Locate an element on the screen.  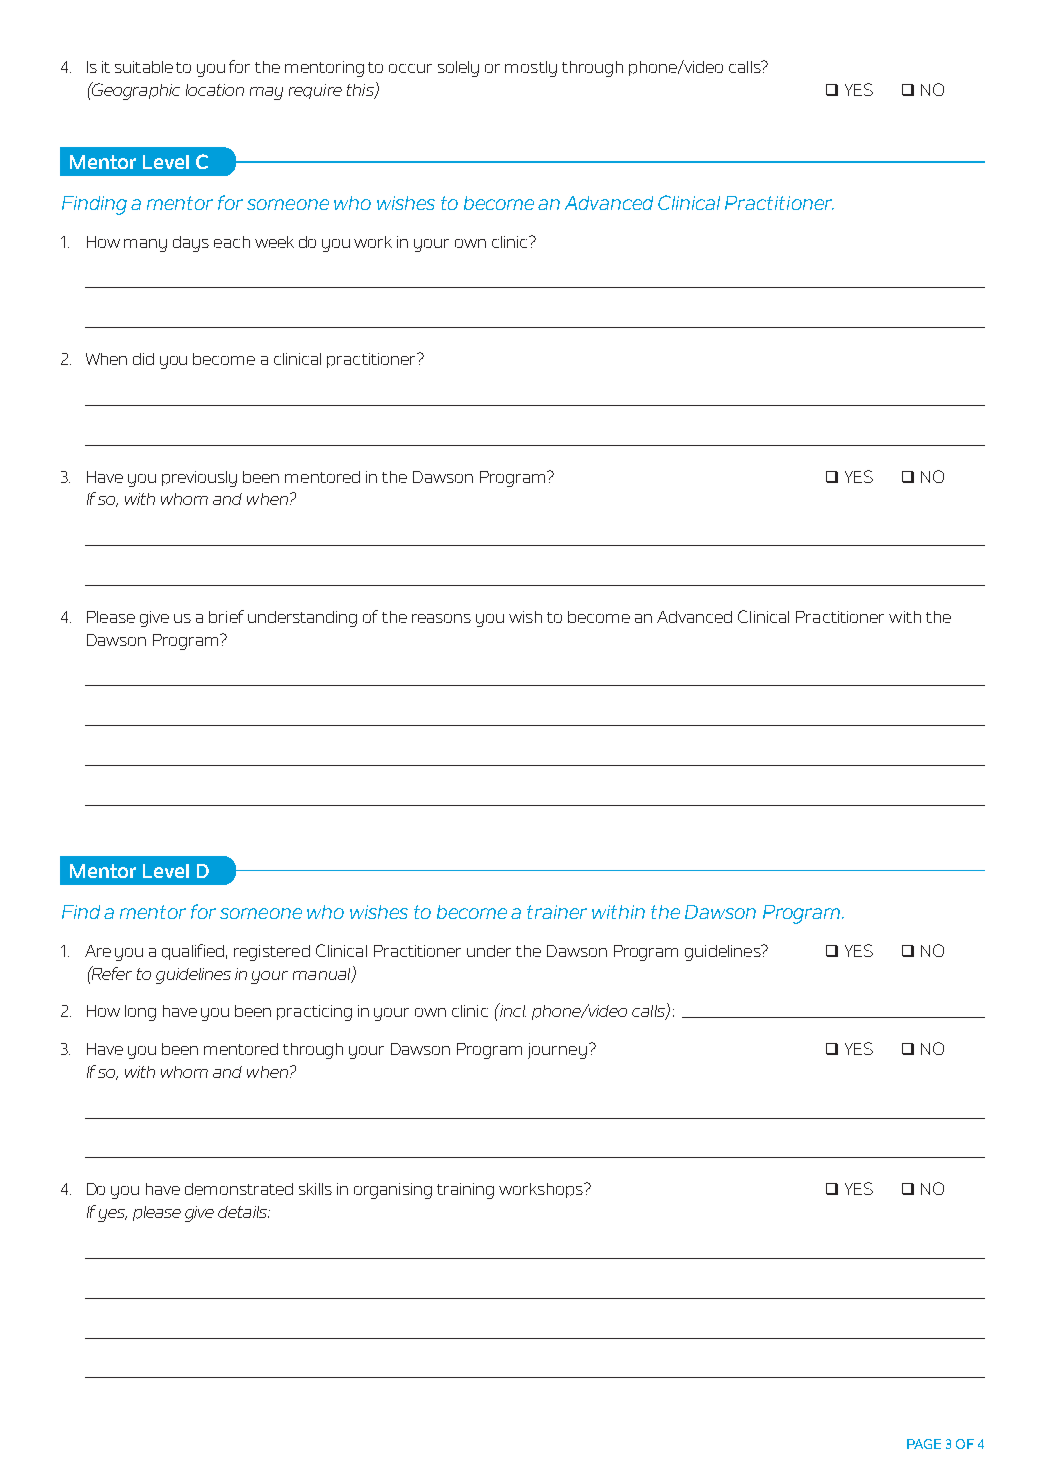
solely is located at coordinates (458, 69).
